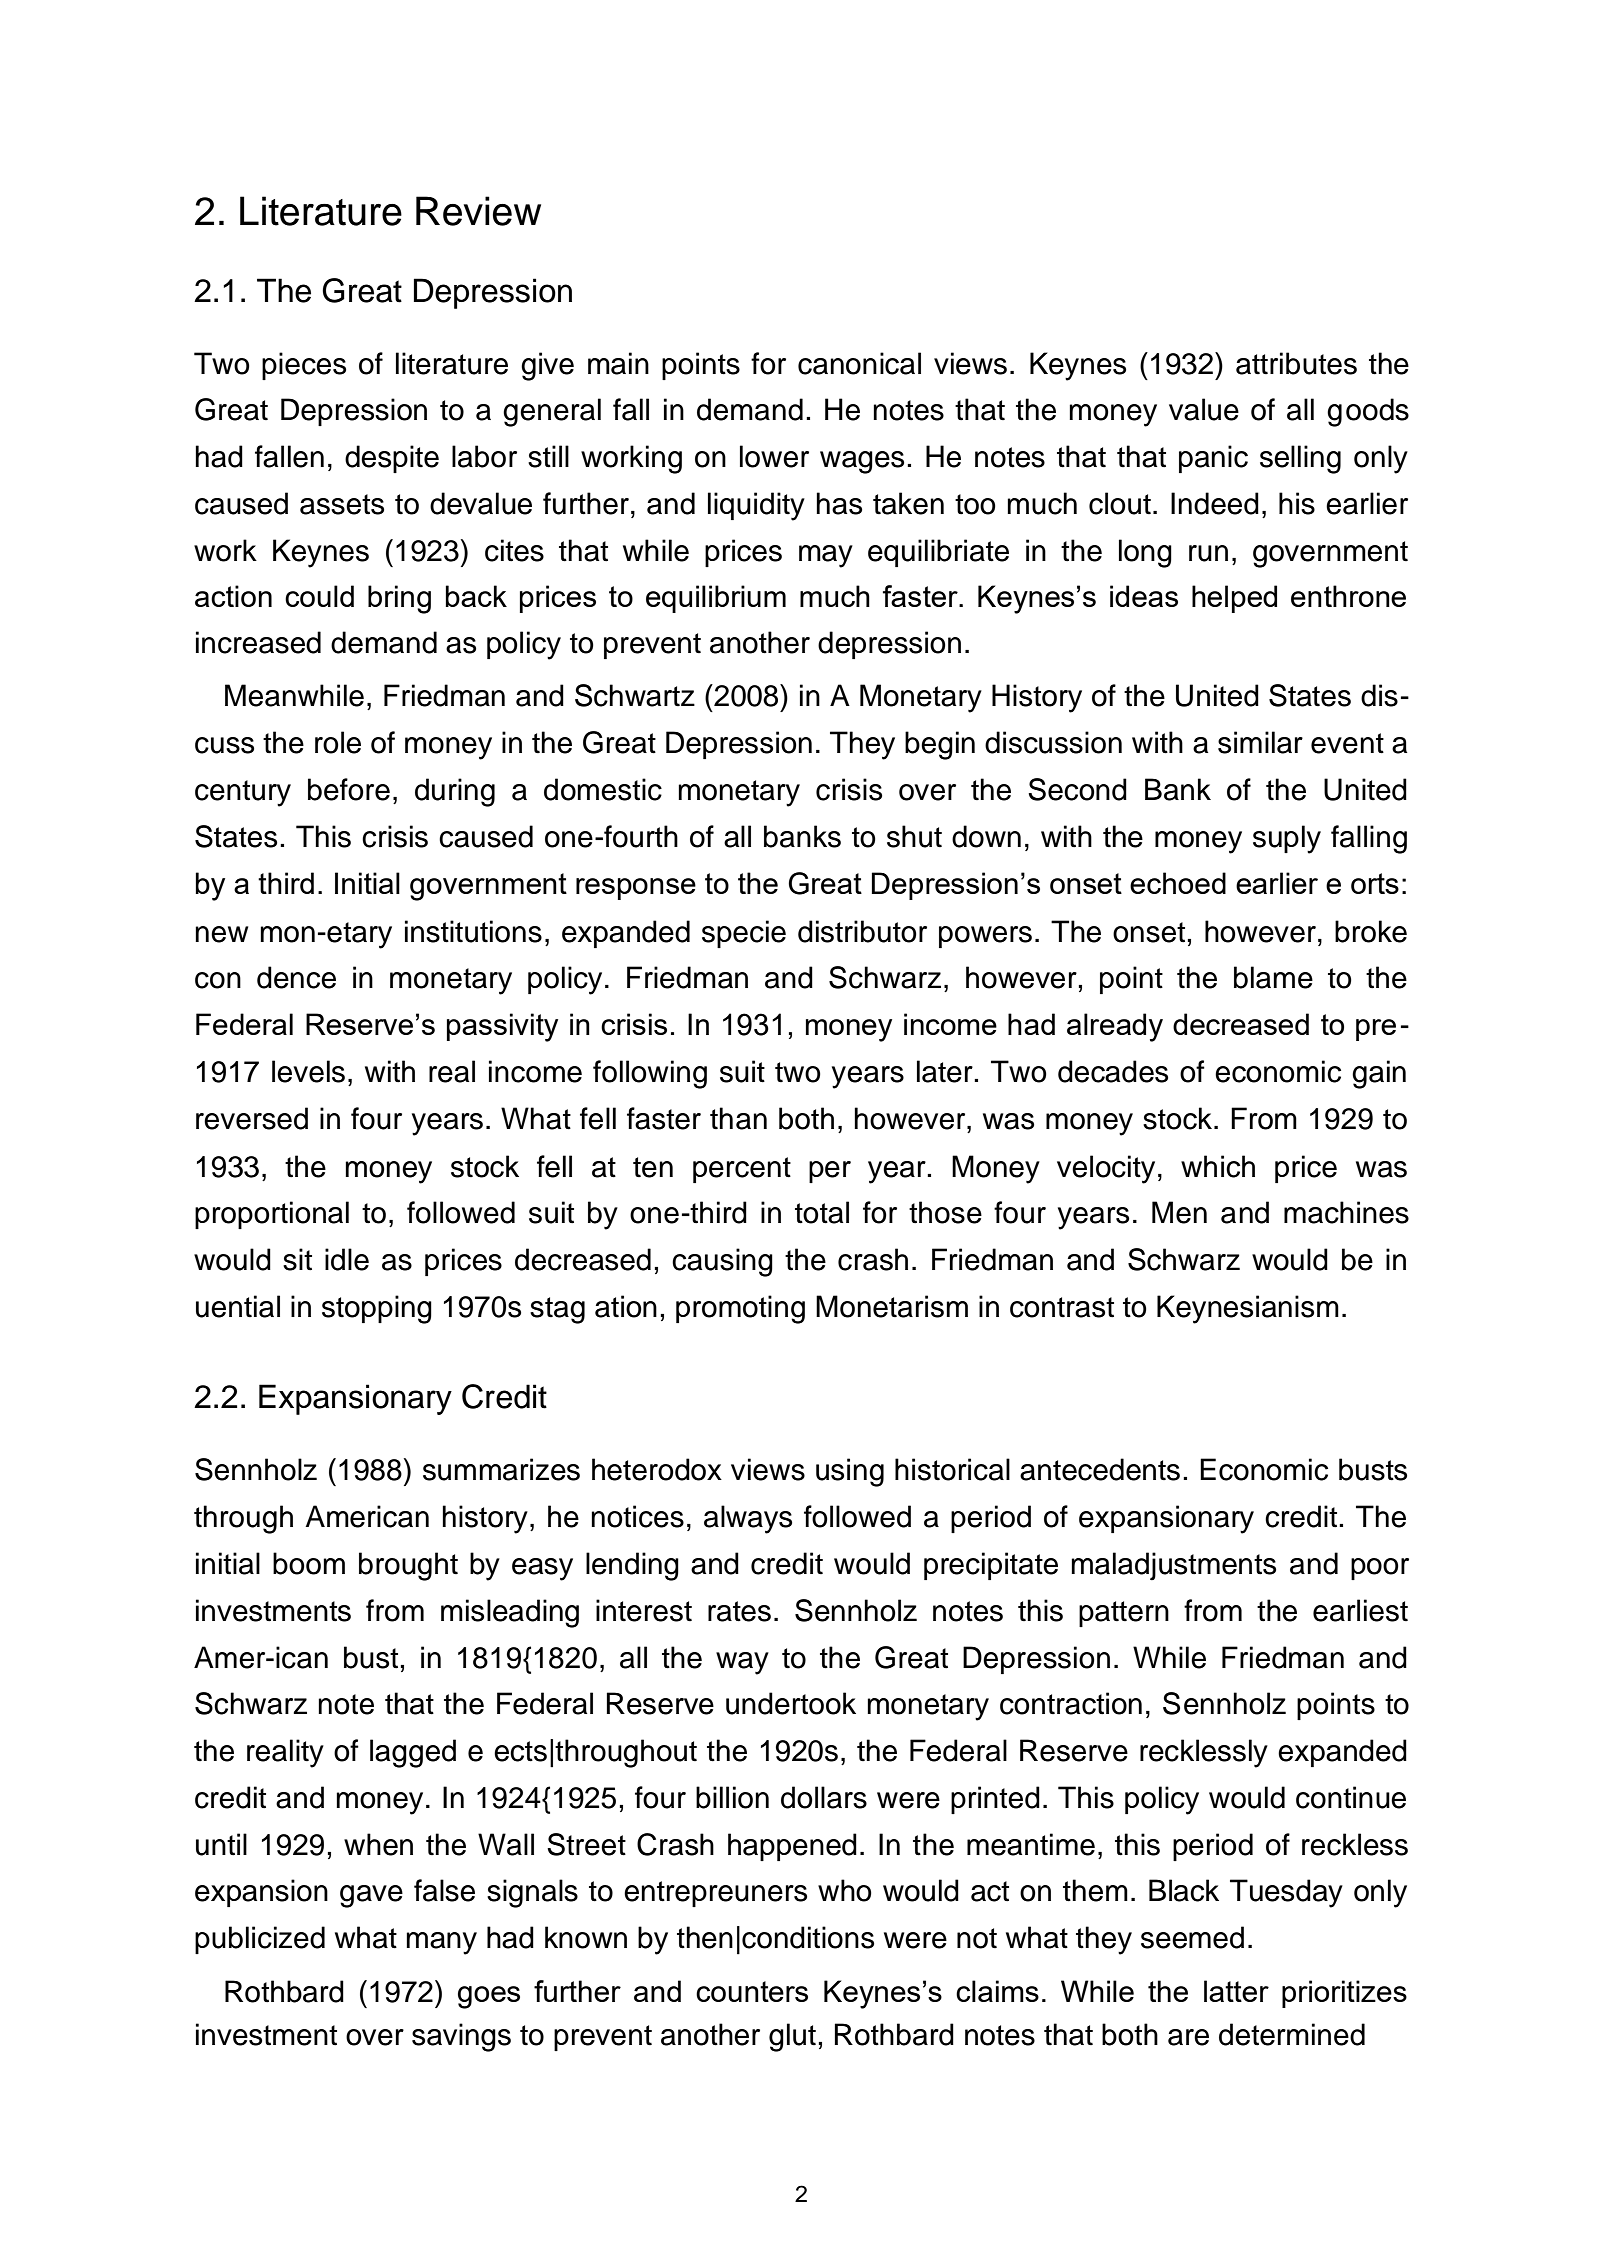  What do you see at coordinates (859, 363) in the screenshot?
I see `canonical` at bounding box center [859, 363].
